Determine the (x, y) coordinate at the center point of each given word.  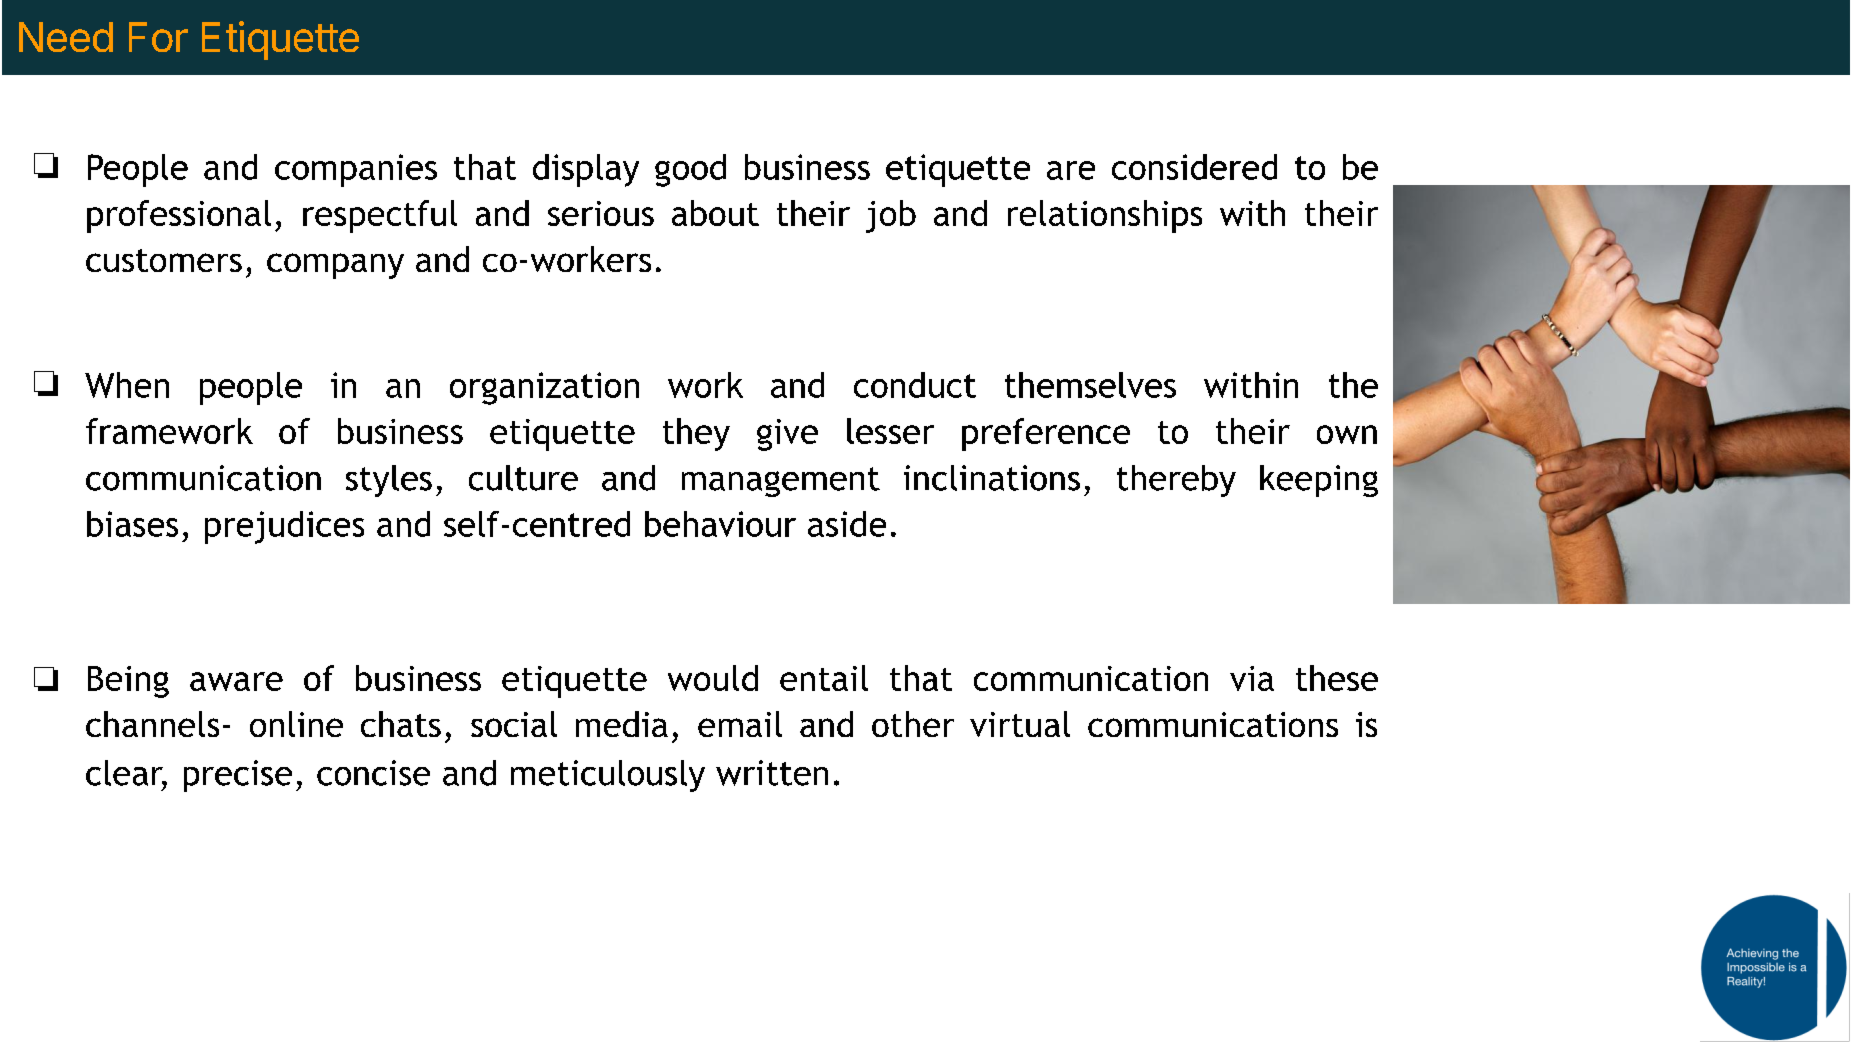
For (158, 37)
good (690, 170)
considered (1194, 167)
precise (238, 776)
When (127, 385)
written (772, 773)
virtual (1020, 724)
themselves (1090, 385)
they (696, 434)
